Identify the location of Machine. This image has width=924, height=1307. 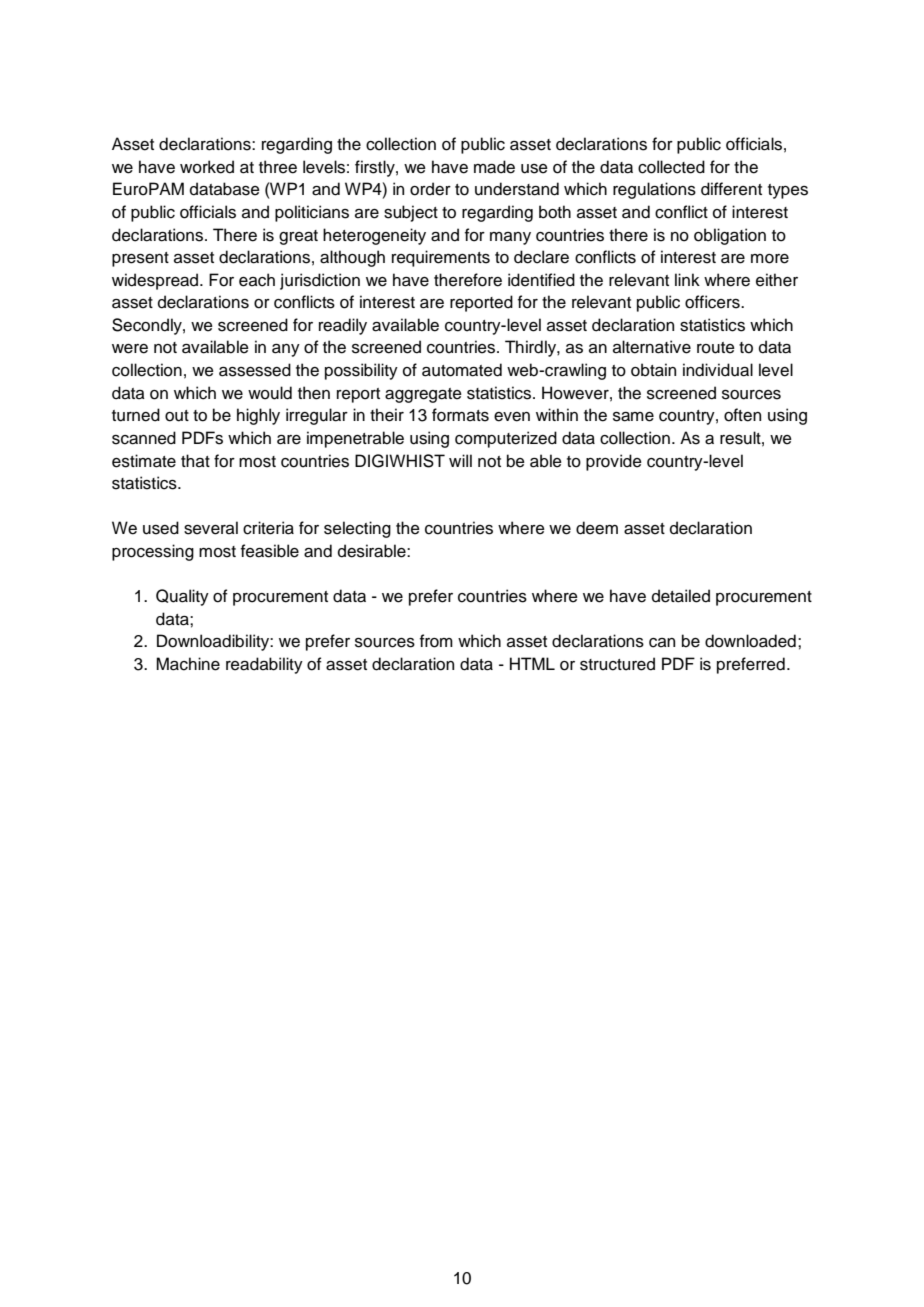
(188, 664).
